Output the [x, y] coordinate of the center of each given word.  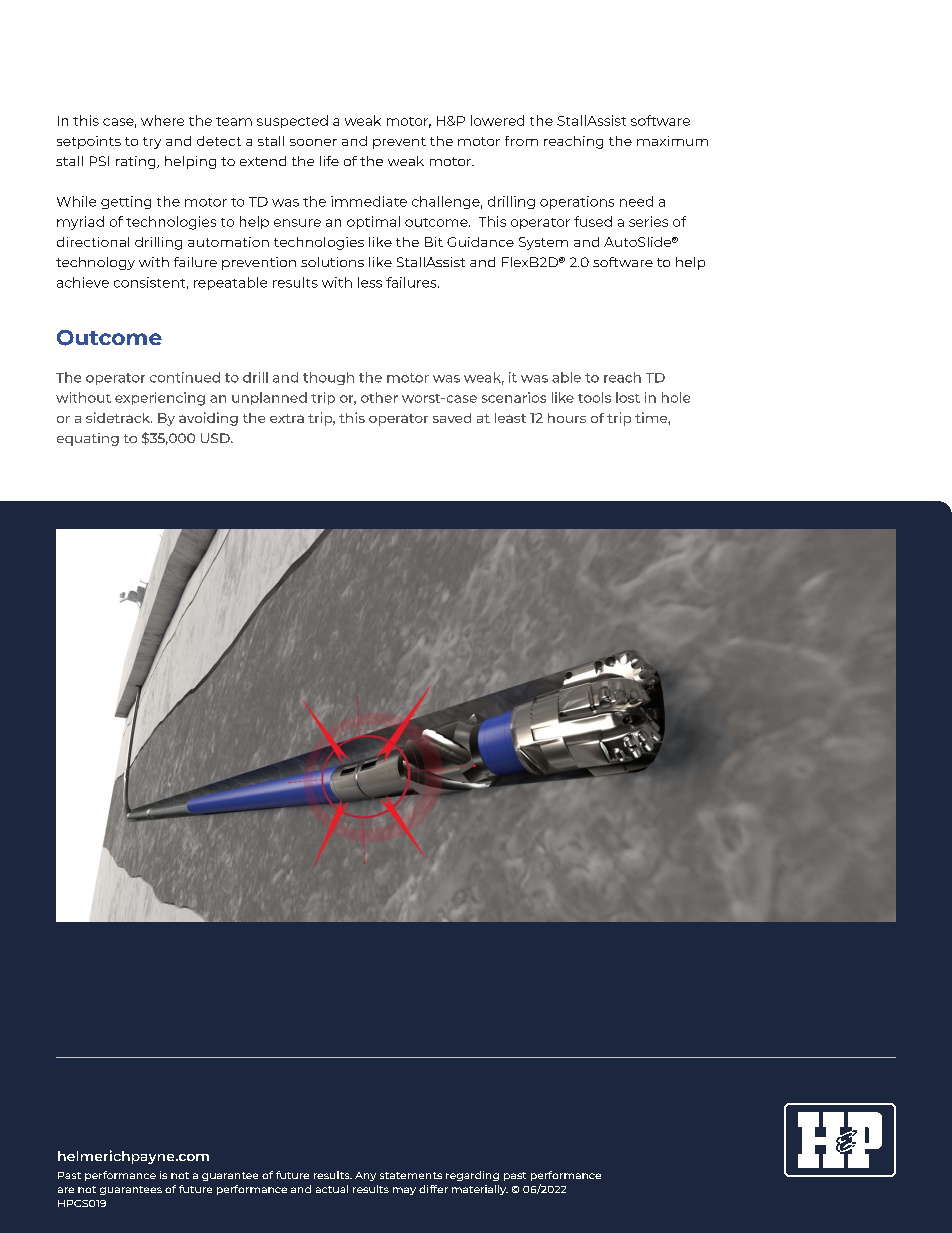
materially [480, 1190]
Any [365, 1176]
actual [332, 1189]
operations [577, 202]
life [329, 161]
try [152, 143]
